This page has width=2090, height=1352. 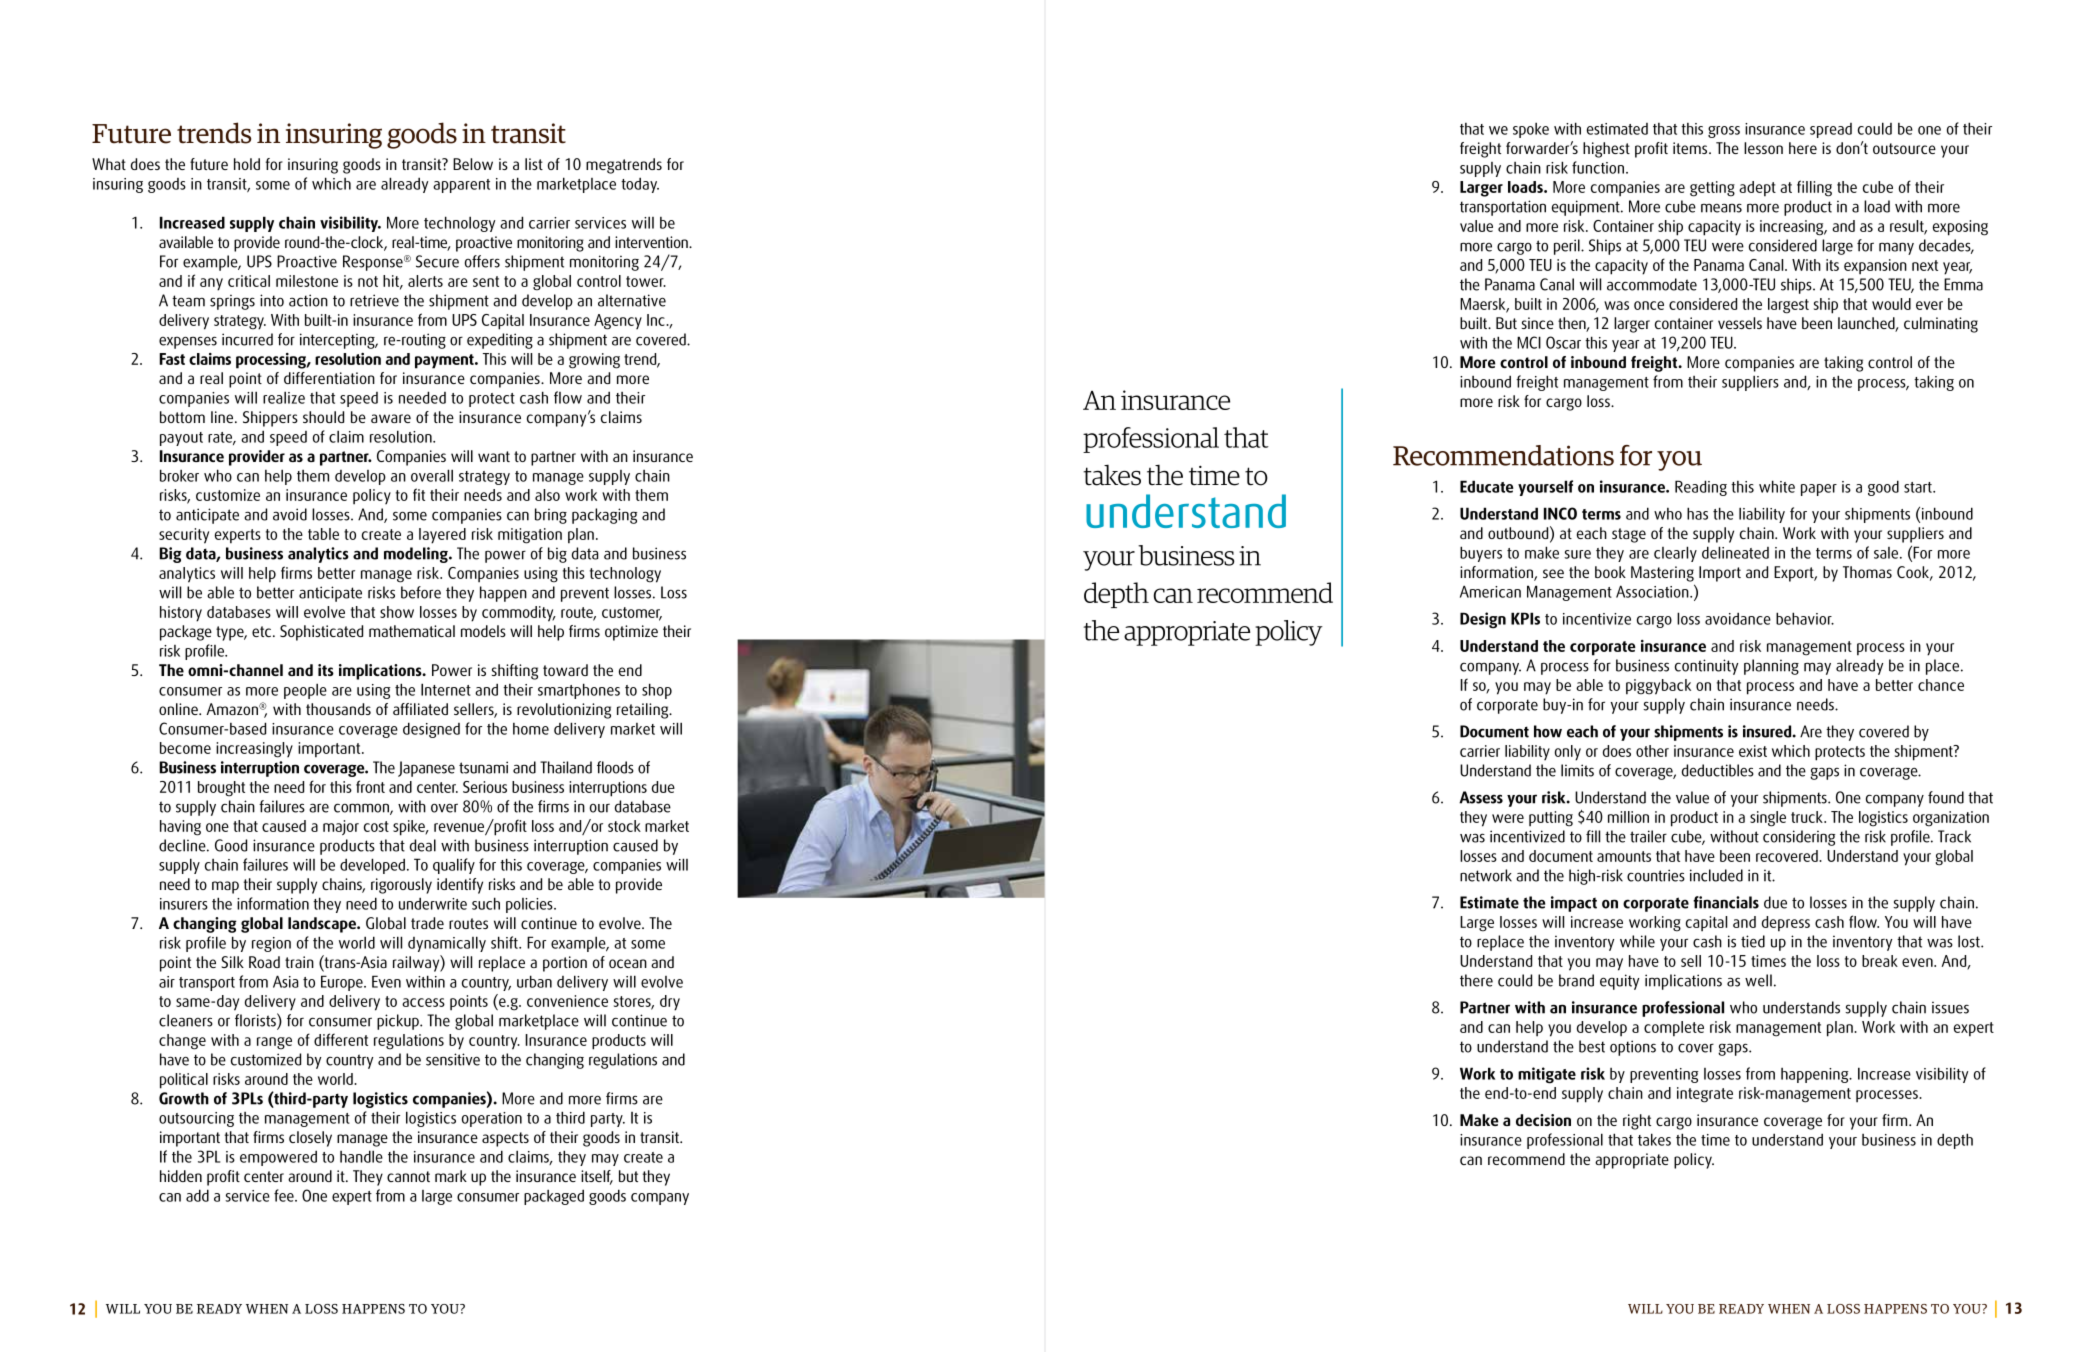 What do you see at coordinates (640, 185) in the page?
I see `today` at bounding box center [640, 185].
